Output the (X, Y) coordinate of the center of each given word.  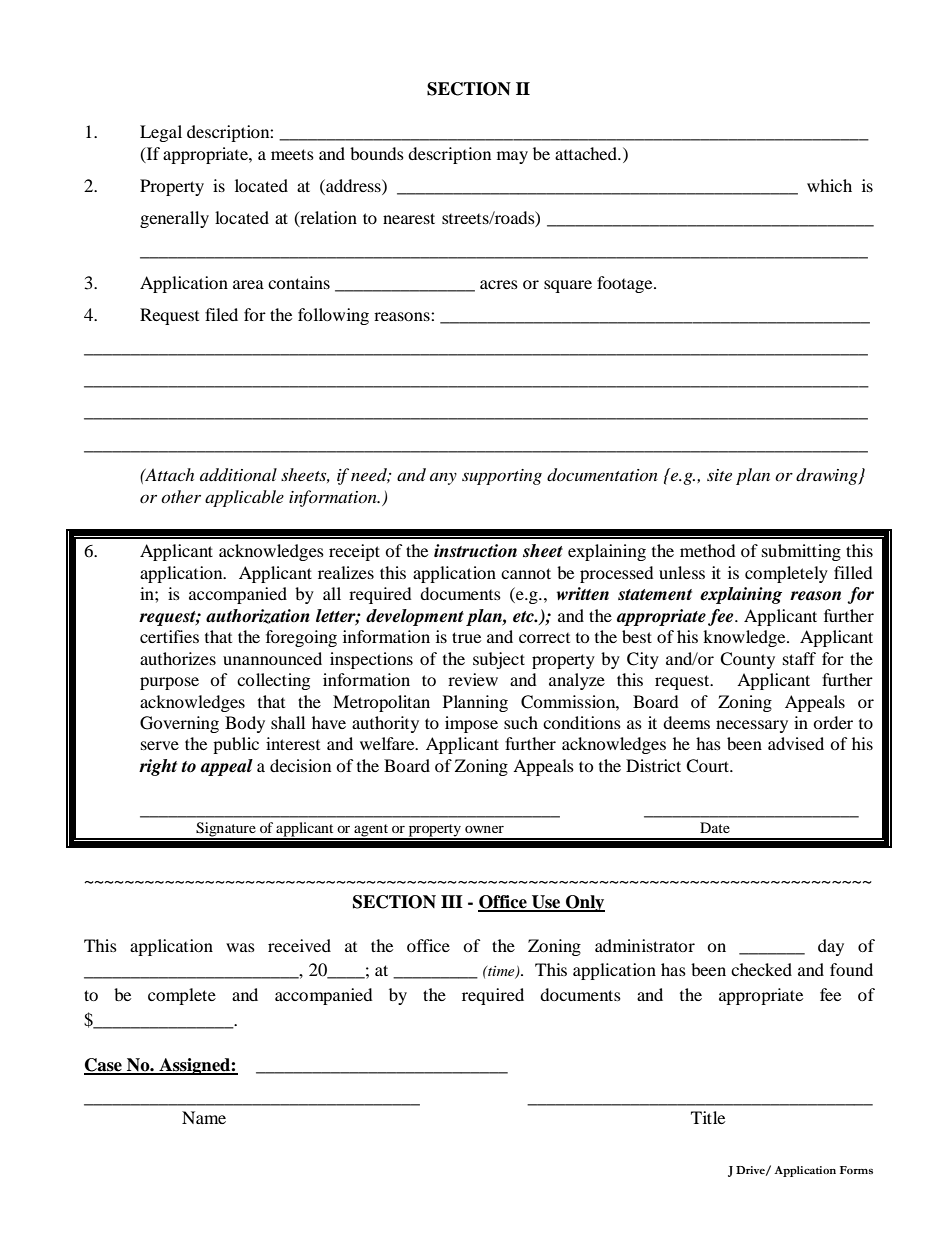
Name (204, 1117)
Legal (161, 133)
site (719, 475)
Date (715, 827)
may (512, 157)
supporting (502, 477)
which (829, 185)
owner (484, 829)
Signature (226, 830)
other (181, 496)
